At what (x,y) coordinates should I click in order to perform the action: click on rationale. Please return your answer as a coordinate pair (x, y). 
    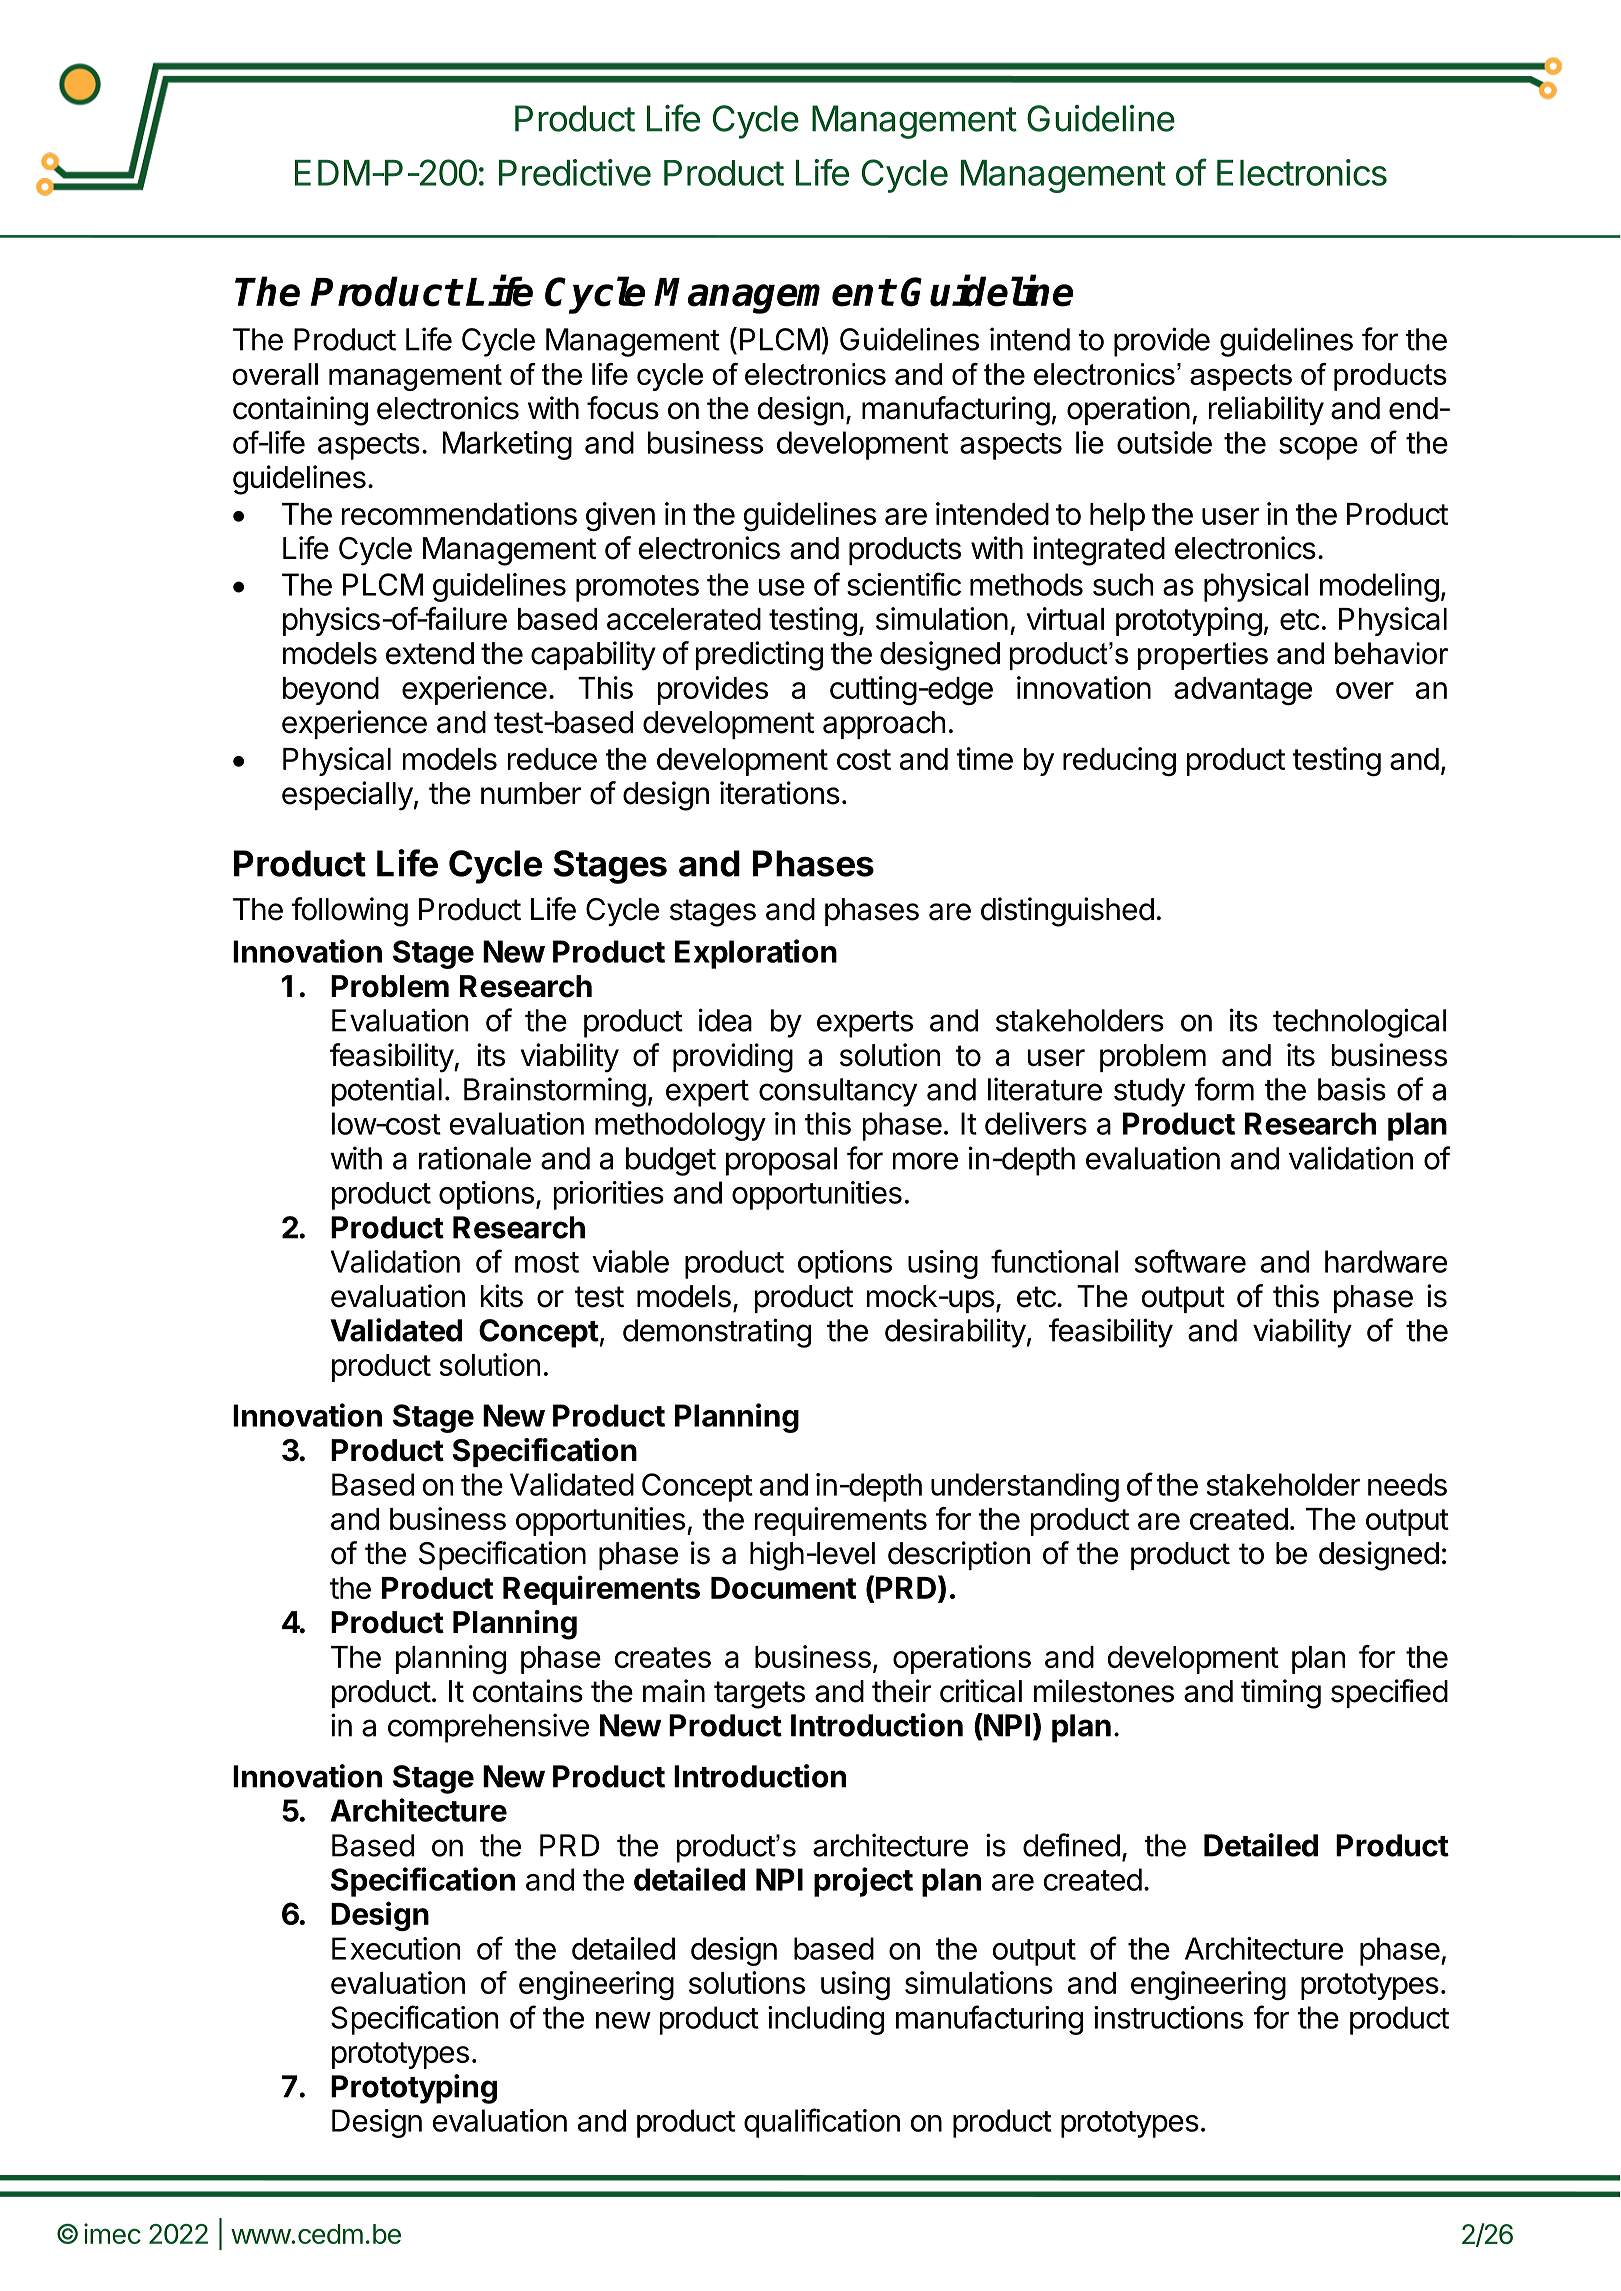
    Looking at the image, I should click on (475, 1158).
